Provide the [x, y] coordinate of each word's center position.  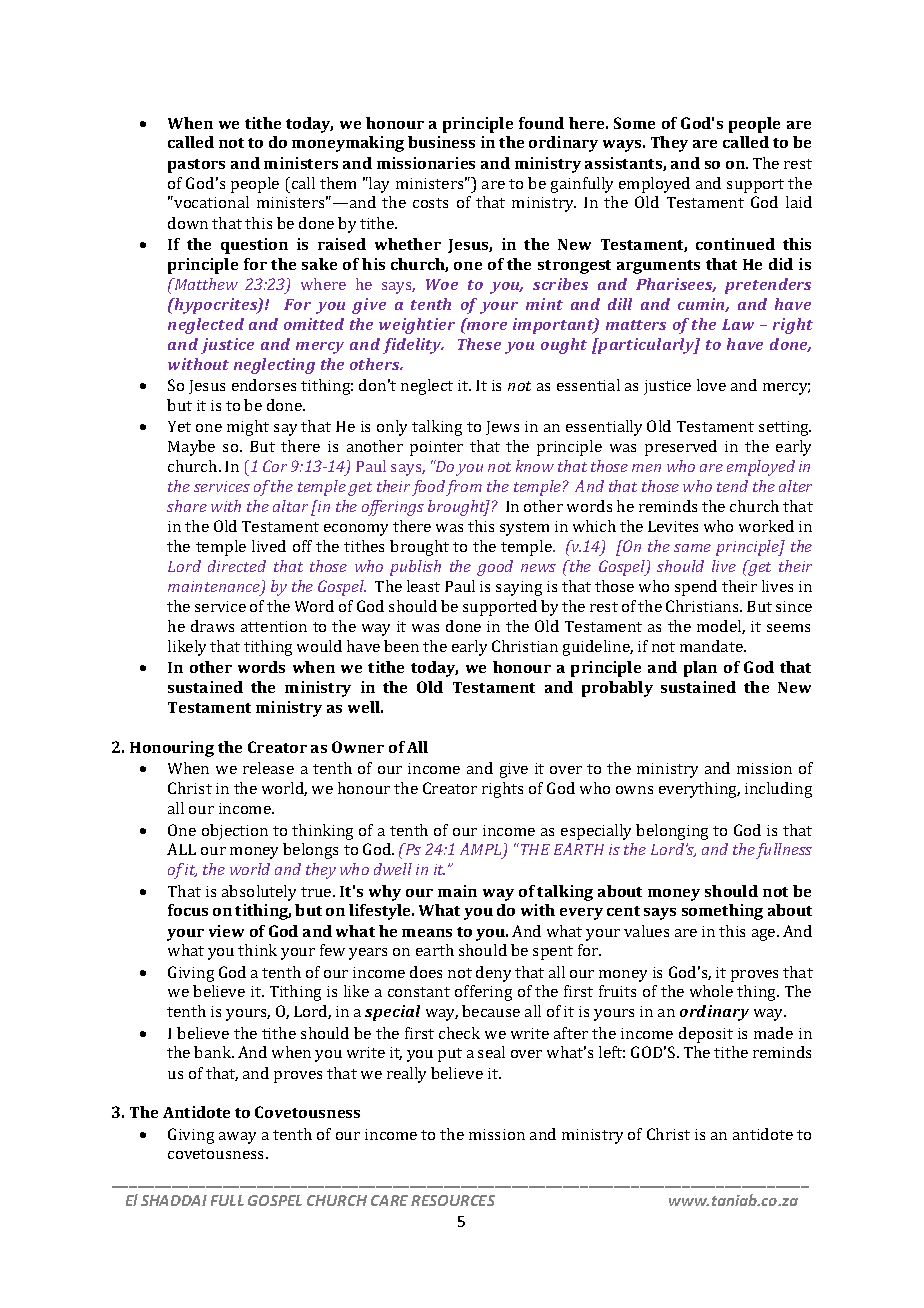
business [441, 142]
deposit [706, 1035]
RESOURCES [453, 1200]
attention [274, 626]
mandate [712, 646]
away [237, 1138]
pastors [196, 166]
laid [799, 202]
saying [519, 588]
